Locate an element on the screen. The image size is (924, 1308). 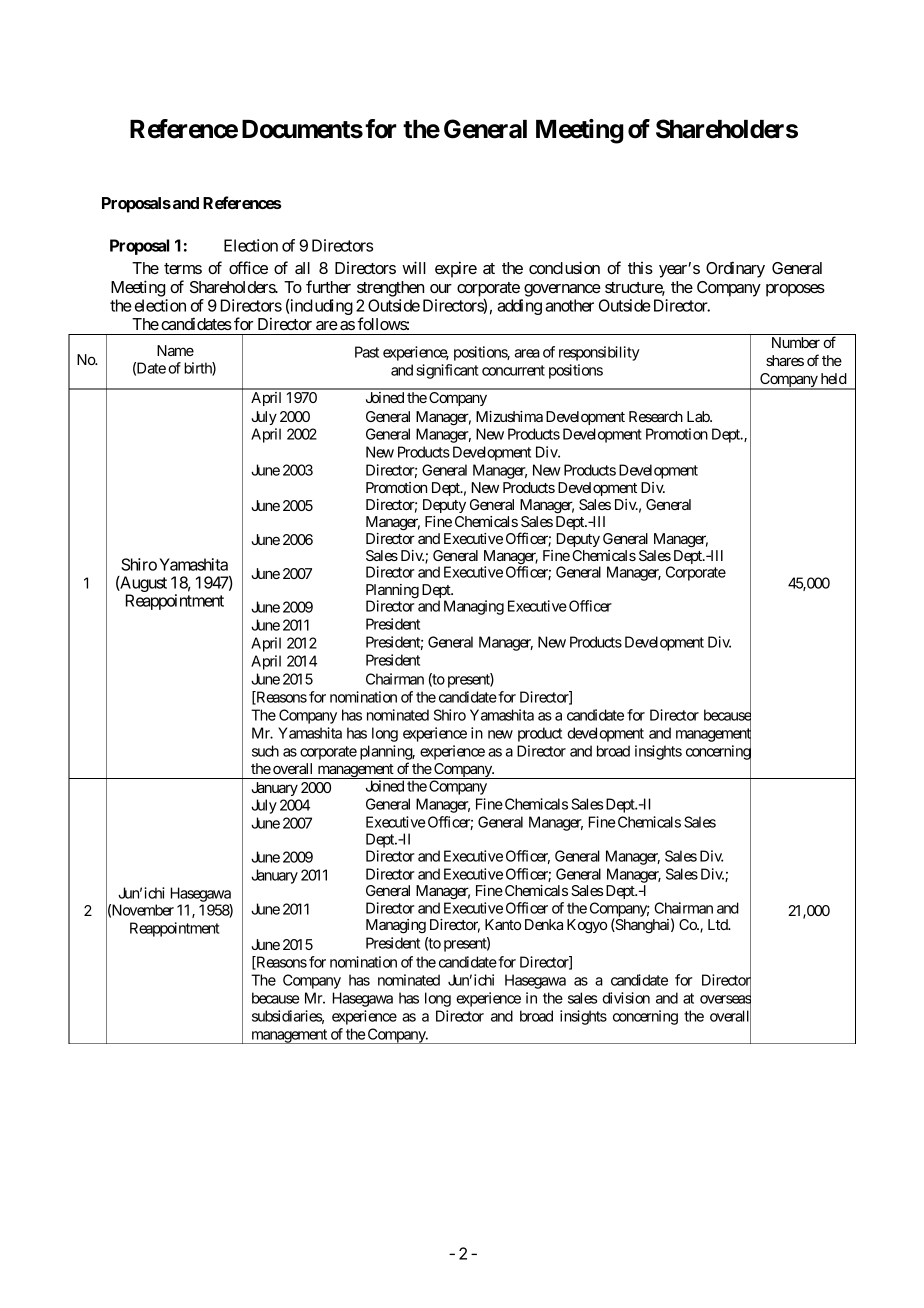
Kanto is located at coordinates (503, 924).
